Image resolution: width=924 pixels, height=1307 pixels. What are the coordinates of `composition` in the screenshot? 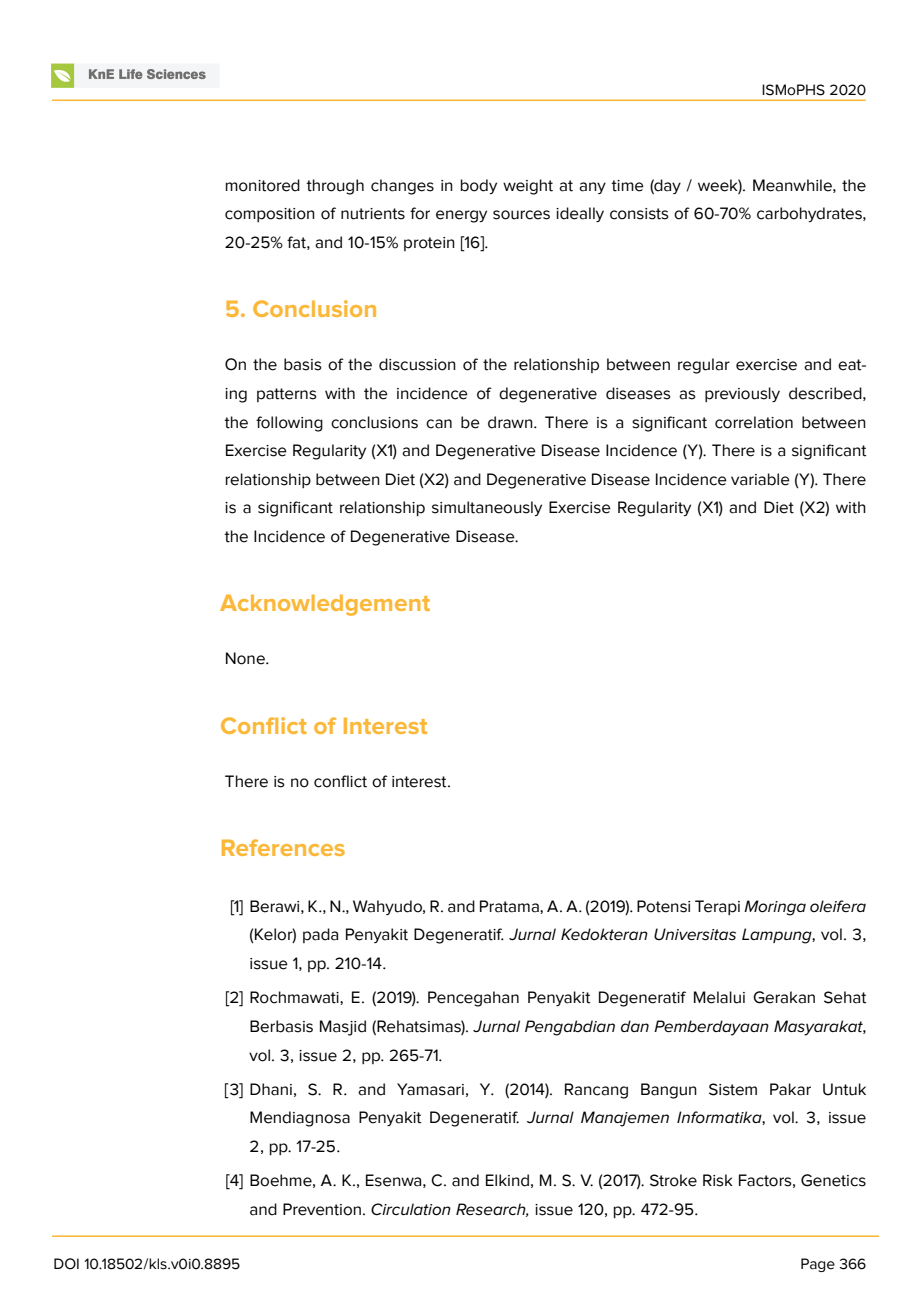 It's located at (270, 215).
